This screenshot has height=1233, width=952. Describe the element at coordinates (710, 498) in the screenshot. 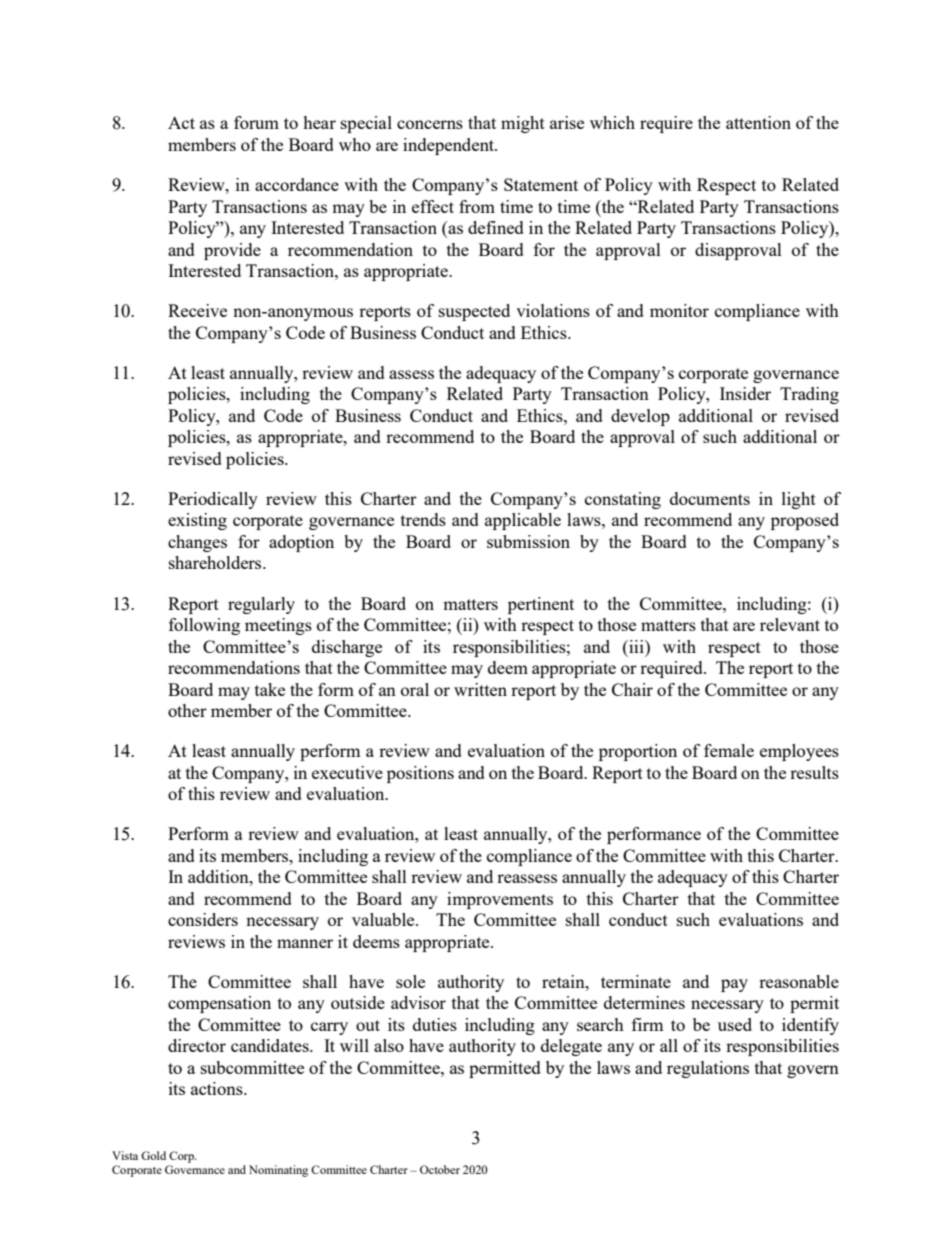

I see `documents` at that location.
